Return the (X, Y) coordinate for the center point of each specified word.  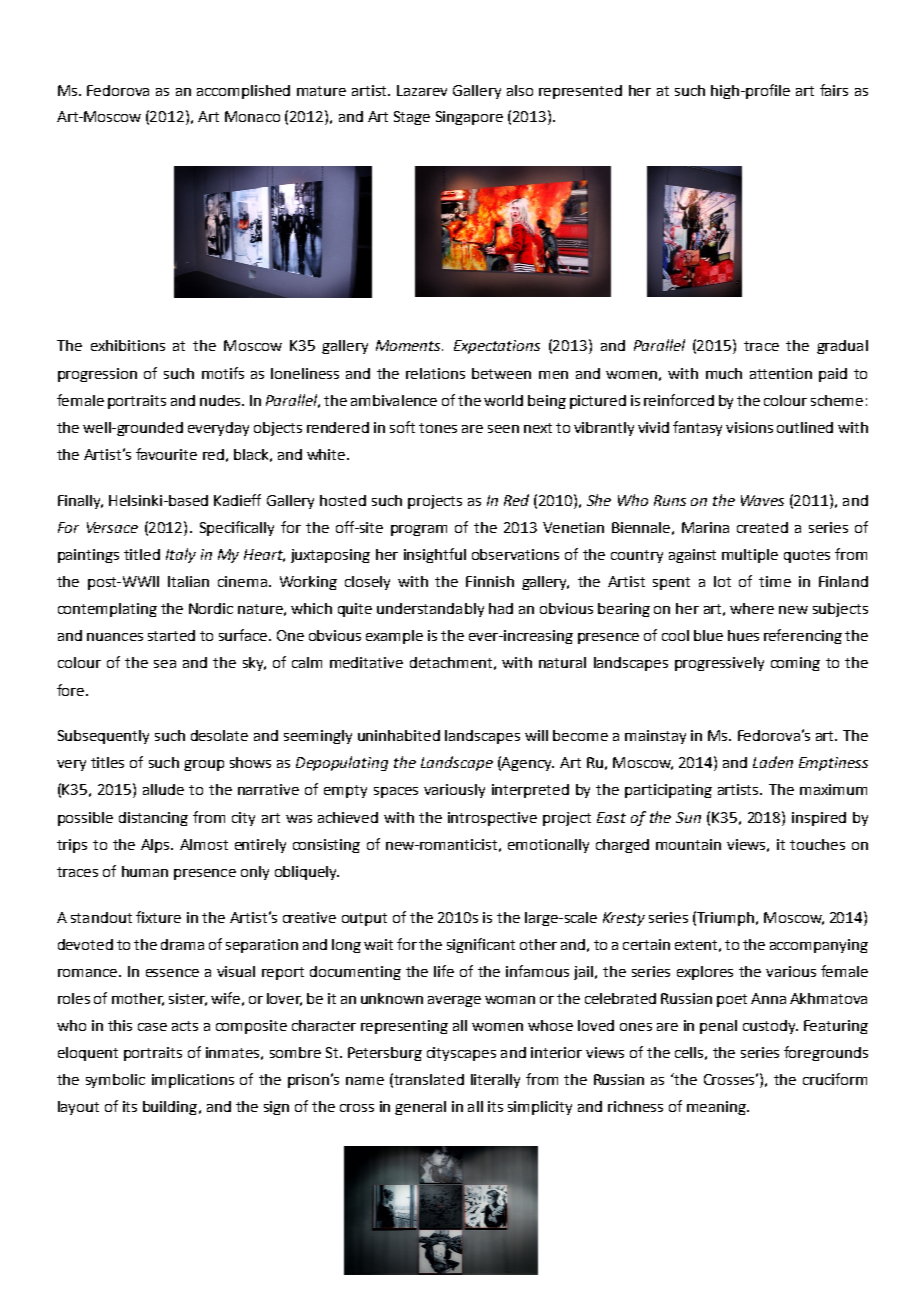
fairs (834, 90)
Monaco (252, 116)
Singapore (469, 118)
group (204, 765)
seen (503, 429)
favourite (166, 454)
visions (749, 427)
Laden (773, 762)
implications (193, 1081)
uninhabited (399, 735)
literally (495, 1081)
